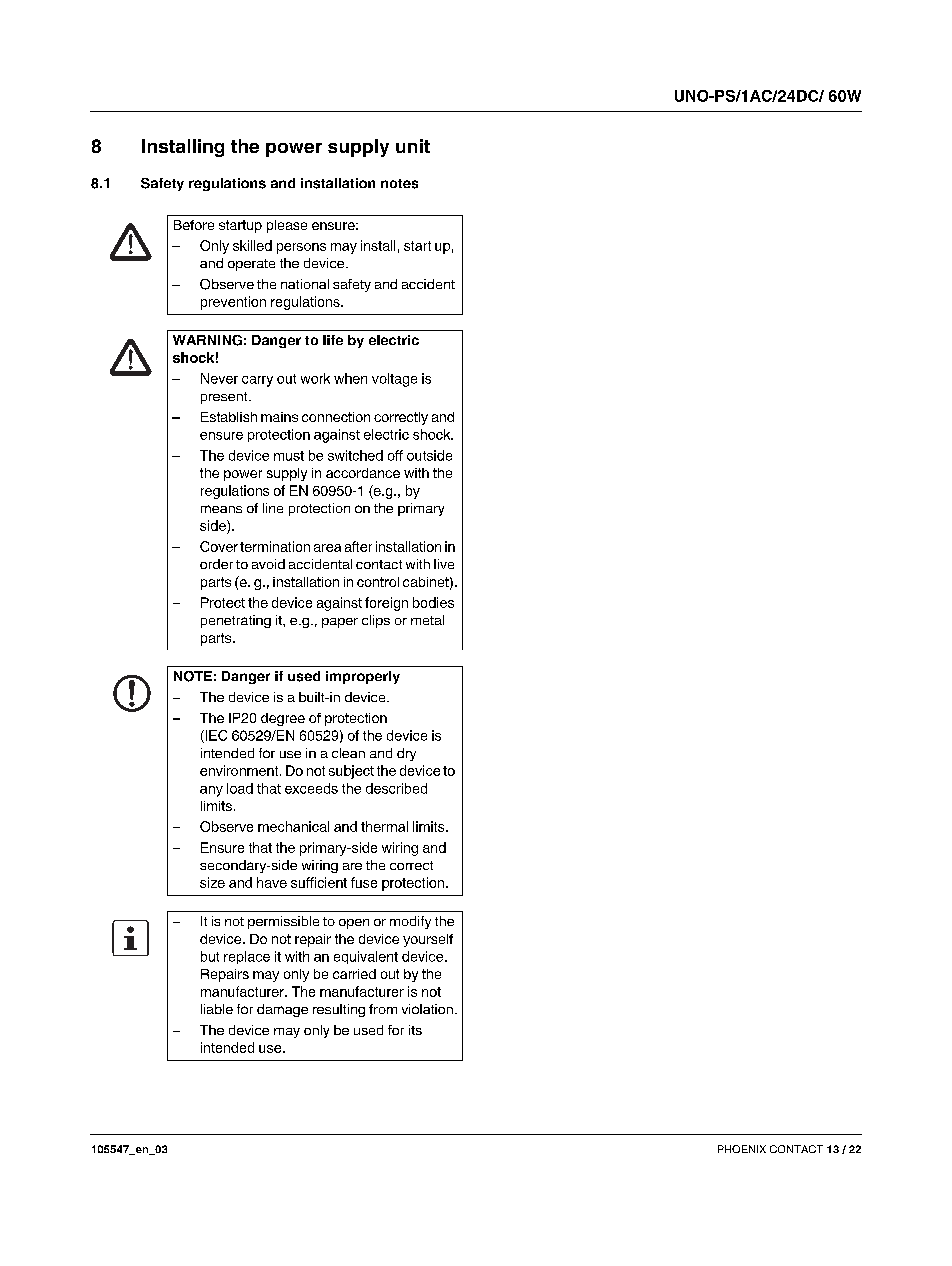 The height and width of the image is (1266, 952). I want to click on line, so click(273, 508).
